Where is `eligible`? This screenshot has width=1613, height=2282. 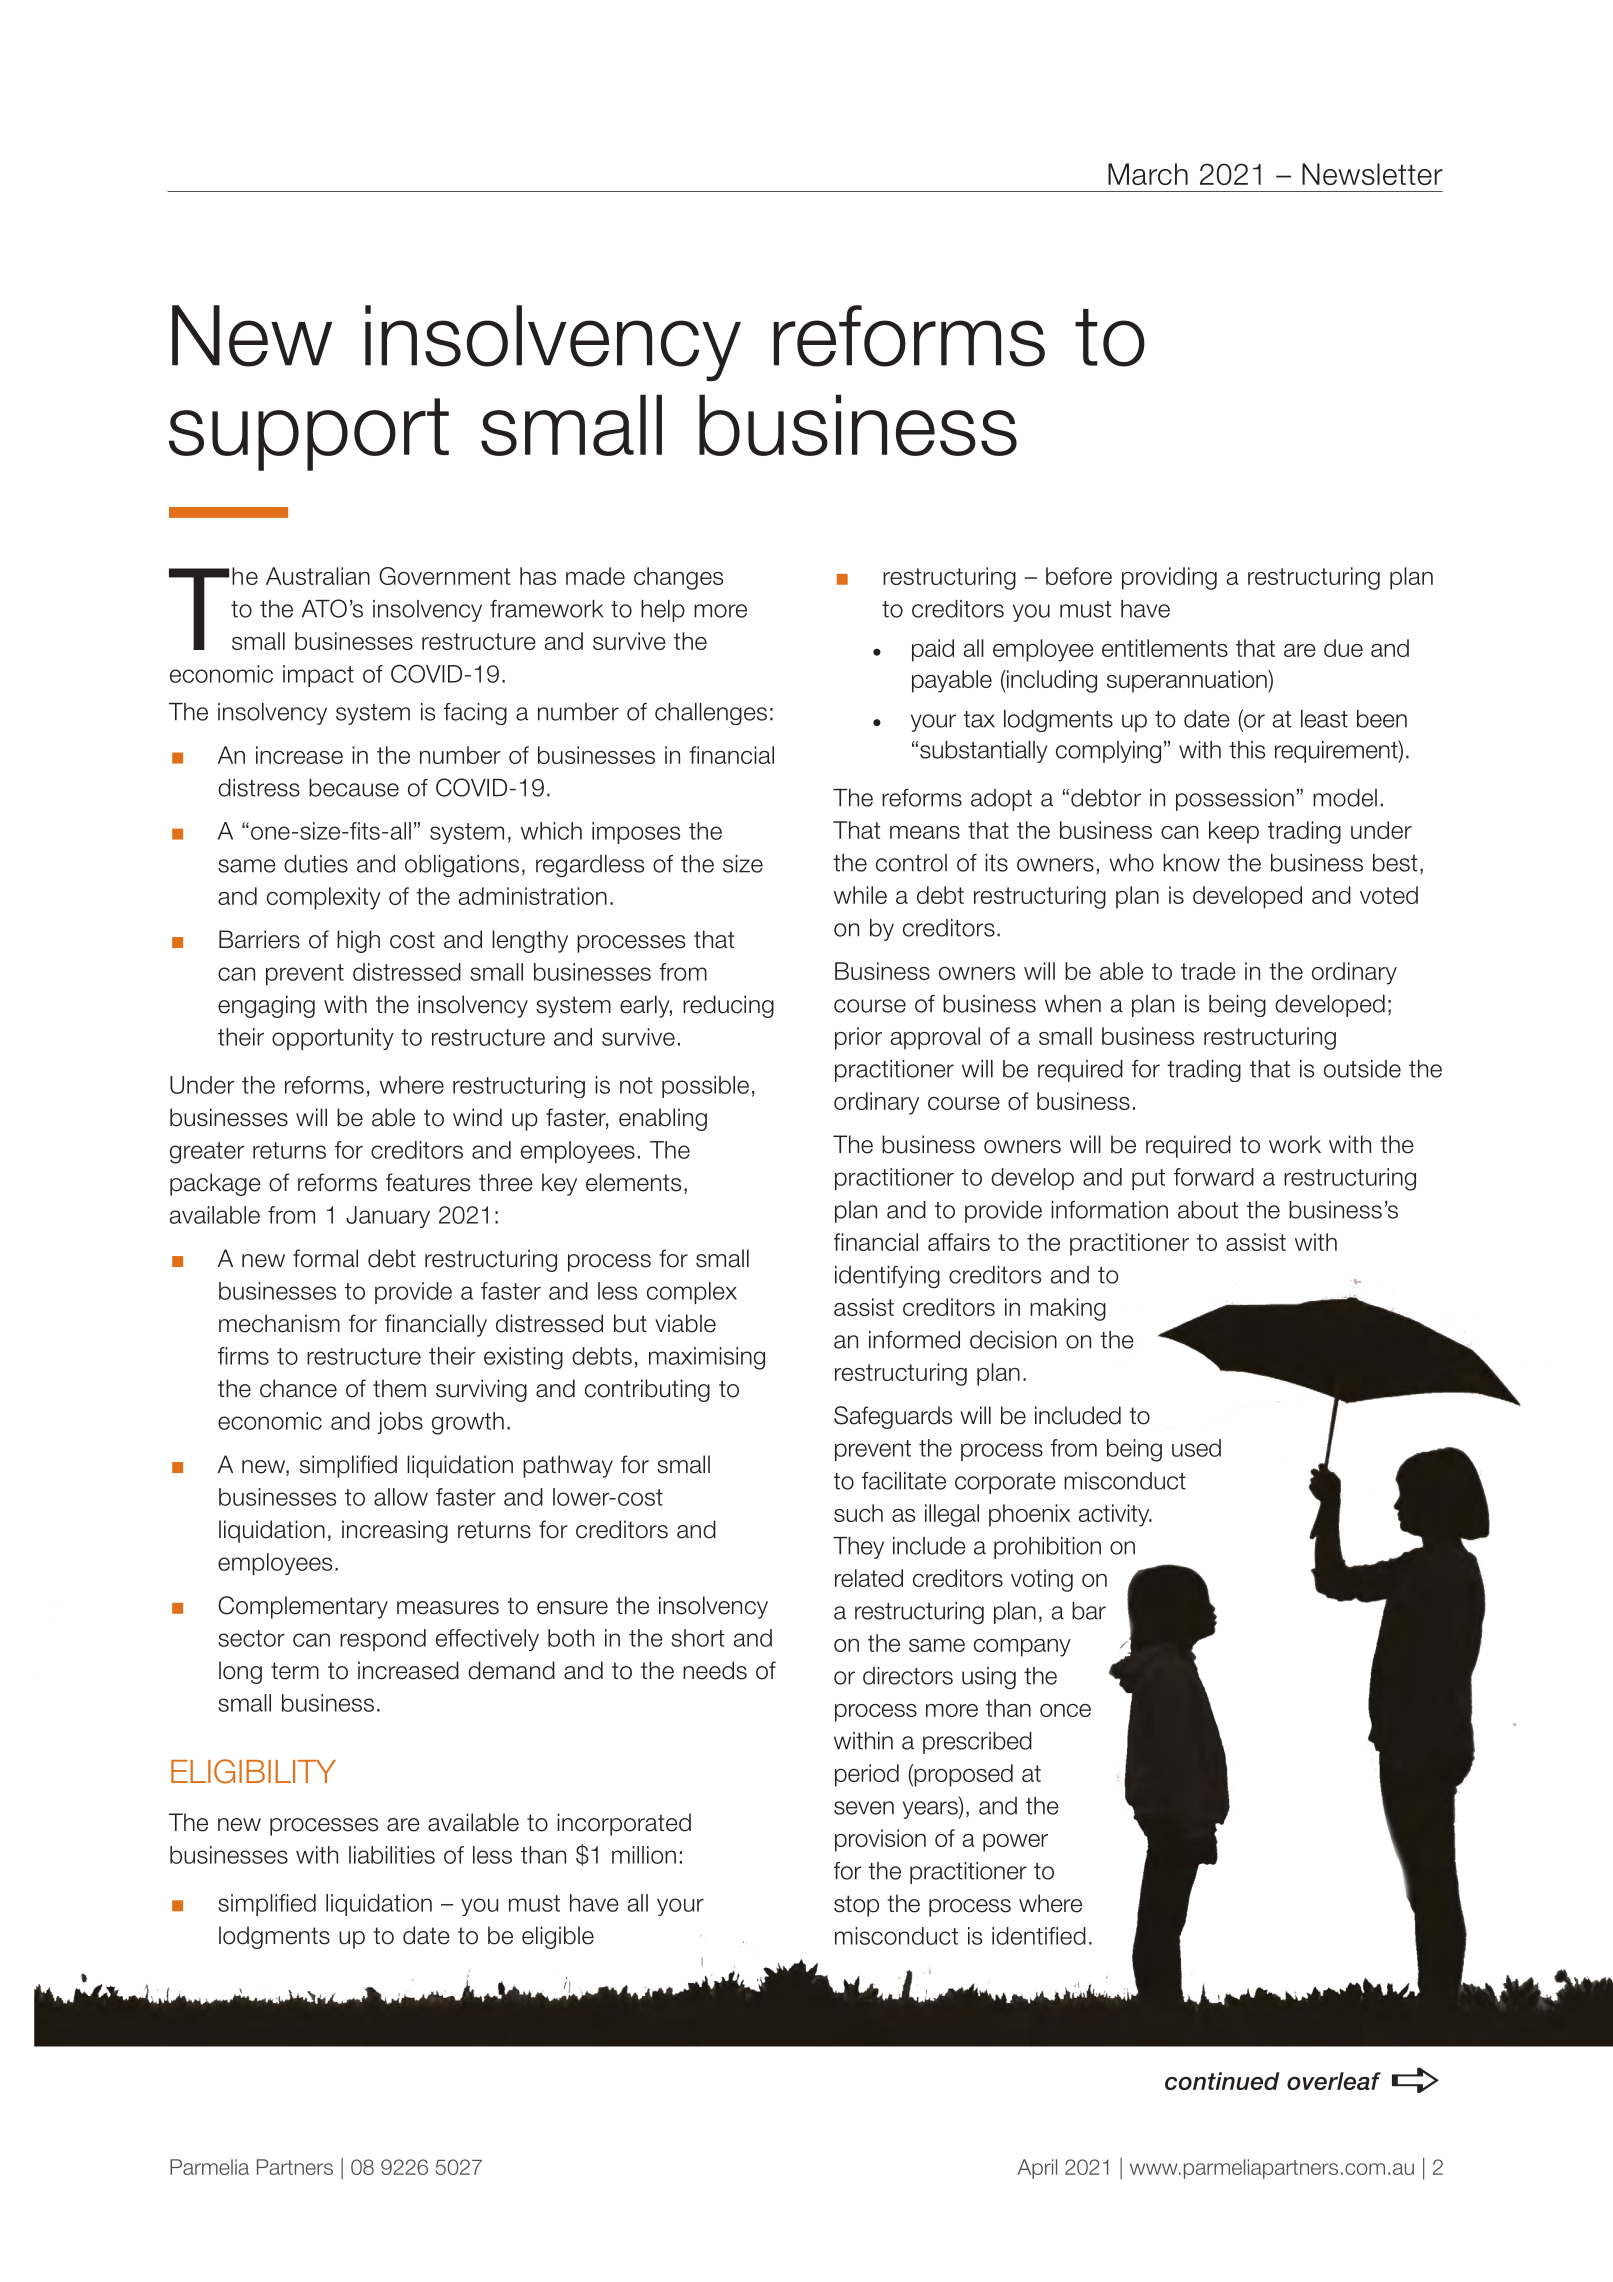
eligible is located at coordinates (558, 1937).
